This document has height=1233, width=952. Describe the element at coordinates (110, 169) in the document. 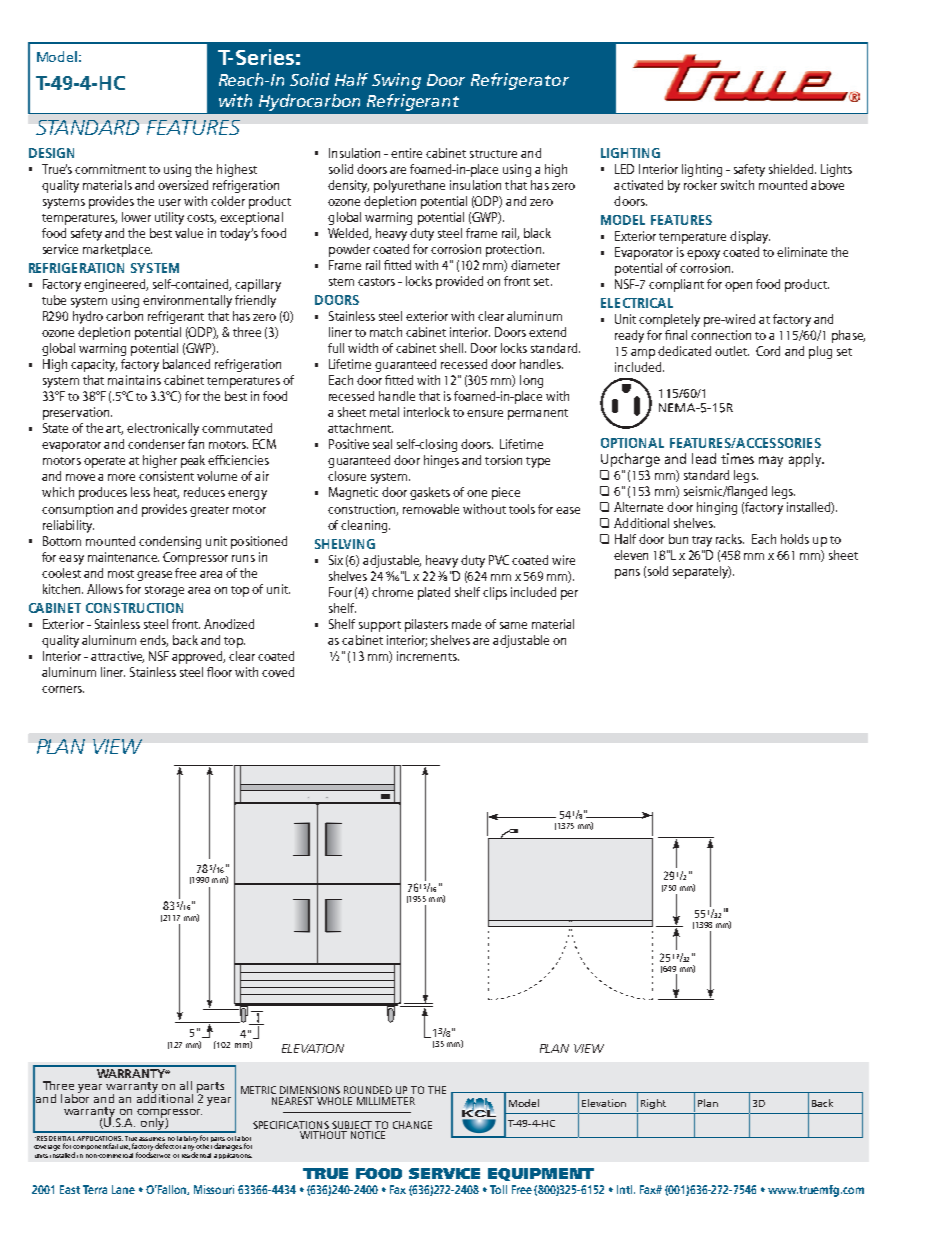

I see `commitment` at that location.
